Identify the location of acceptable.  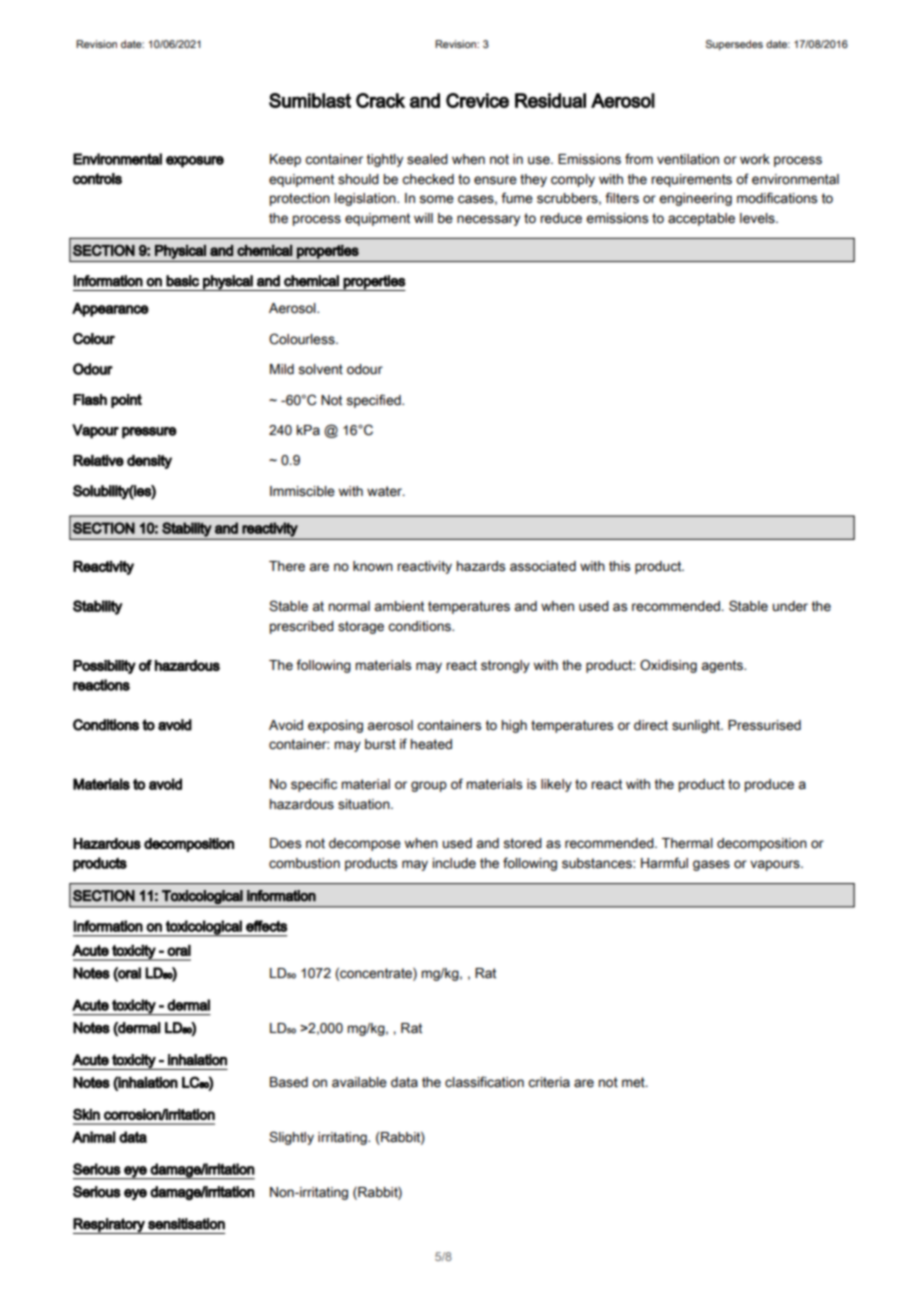
(701, 219).
